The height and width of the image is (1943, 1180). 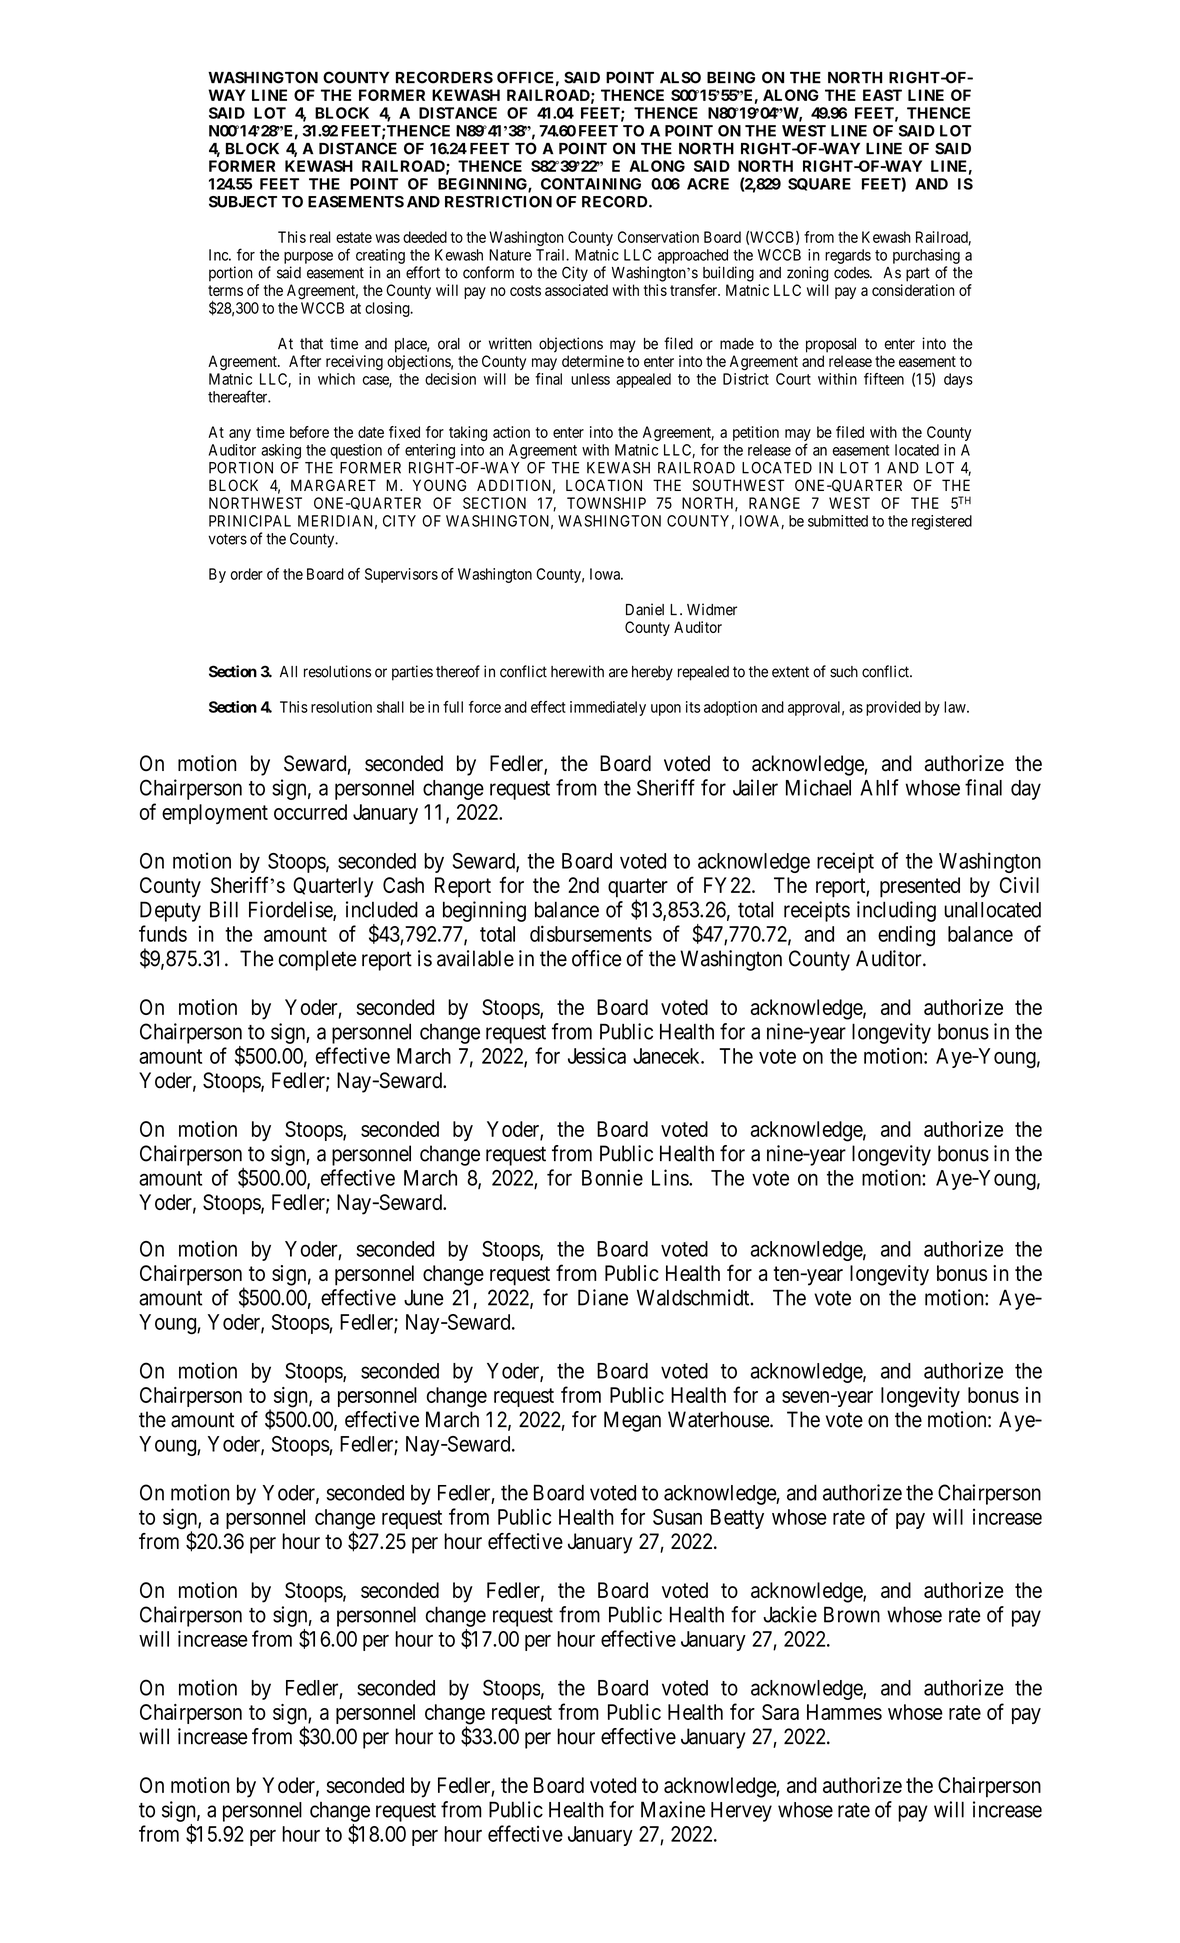 I want to click on Bonnie, so click(x=612, y=1177).
